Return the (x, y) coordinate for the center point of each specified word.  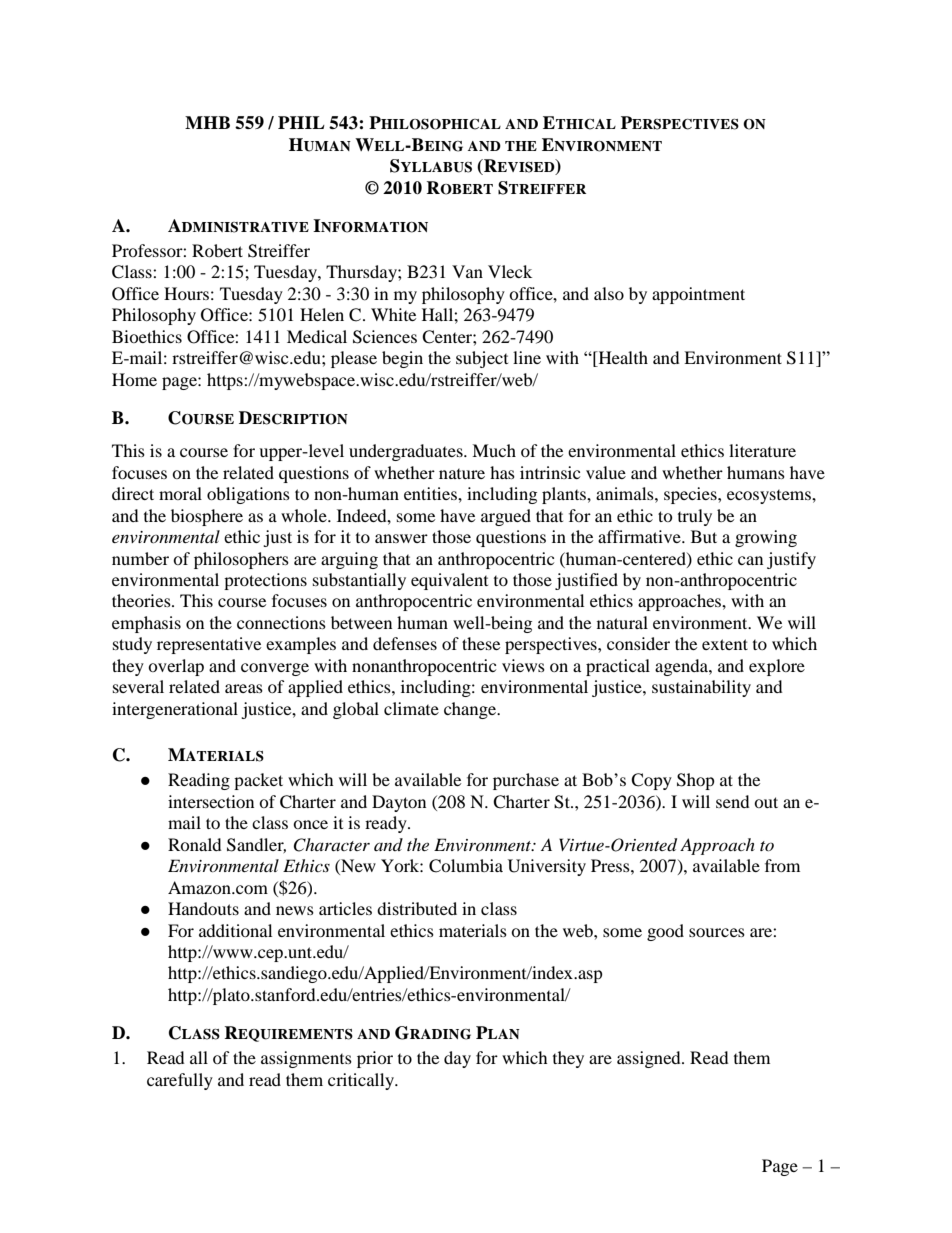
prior (375, 1059)
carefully (180, 1081)
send (733, 801)
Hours (186, 293)
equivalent (449, 581)
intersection (211, 801)
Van (467, 271)
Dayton (399, 803)
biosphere (207, 517)
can (750, 560)
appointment (698, 295)
